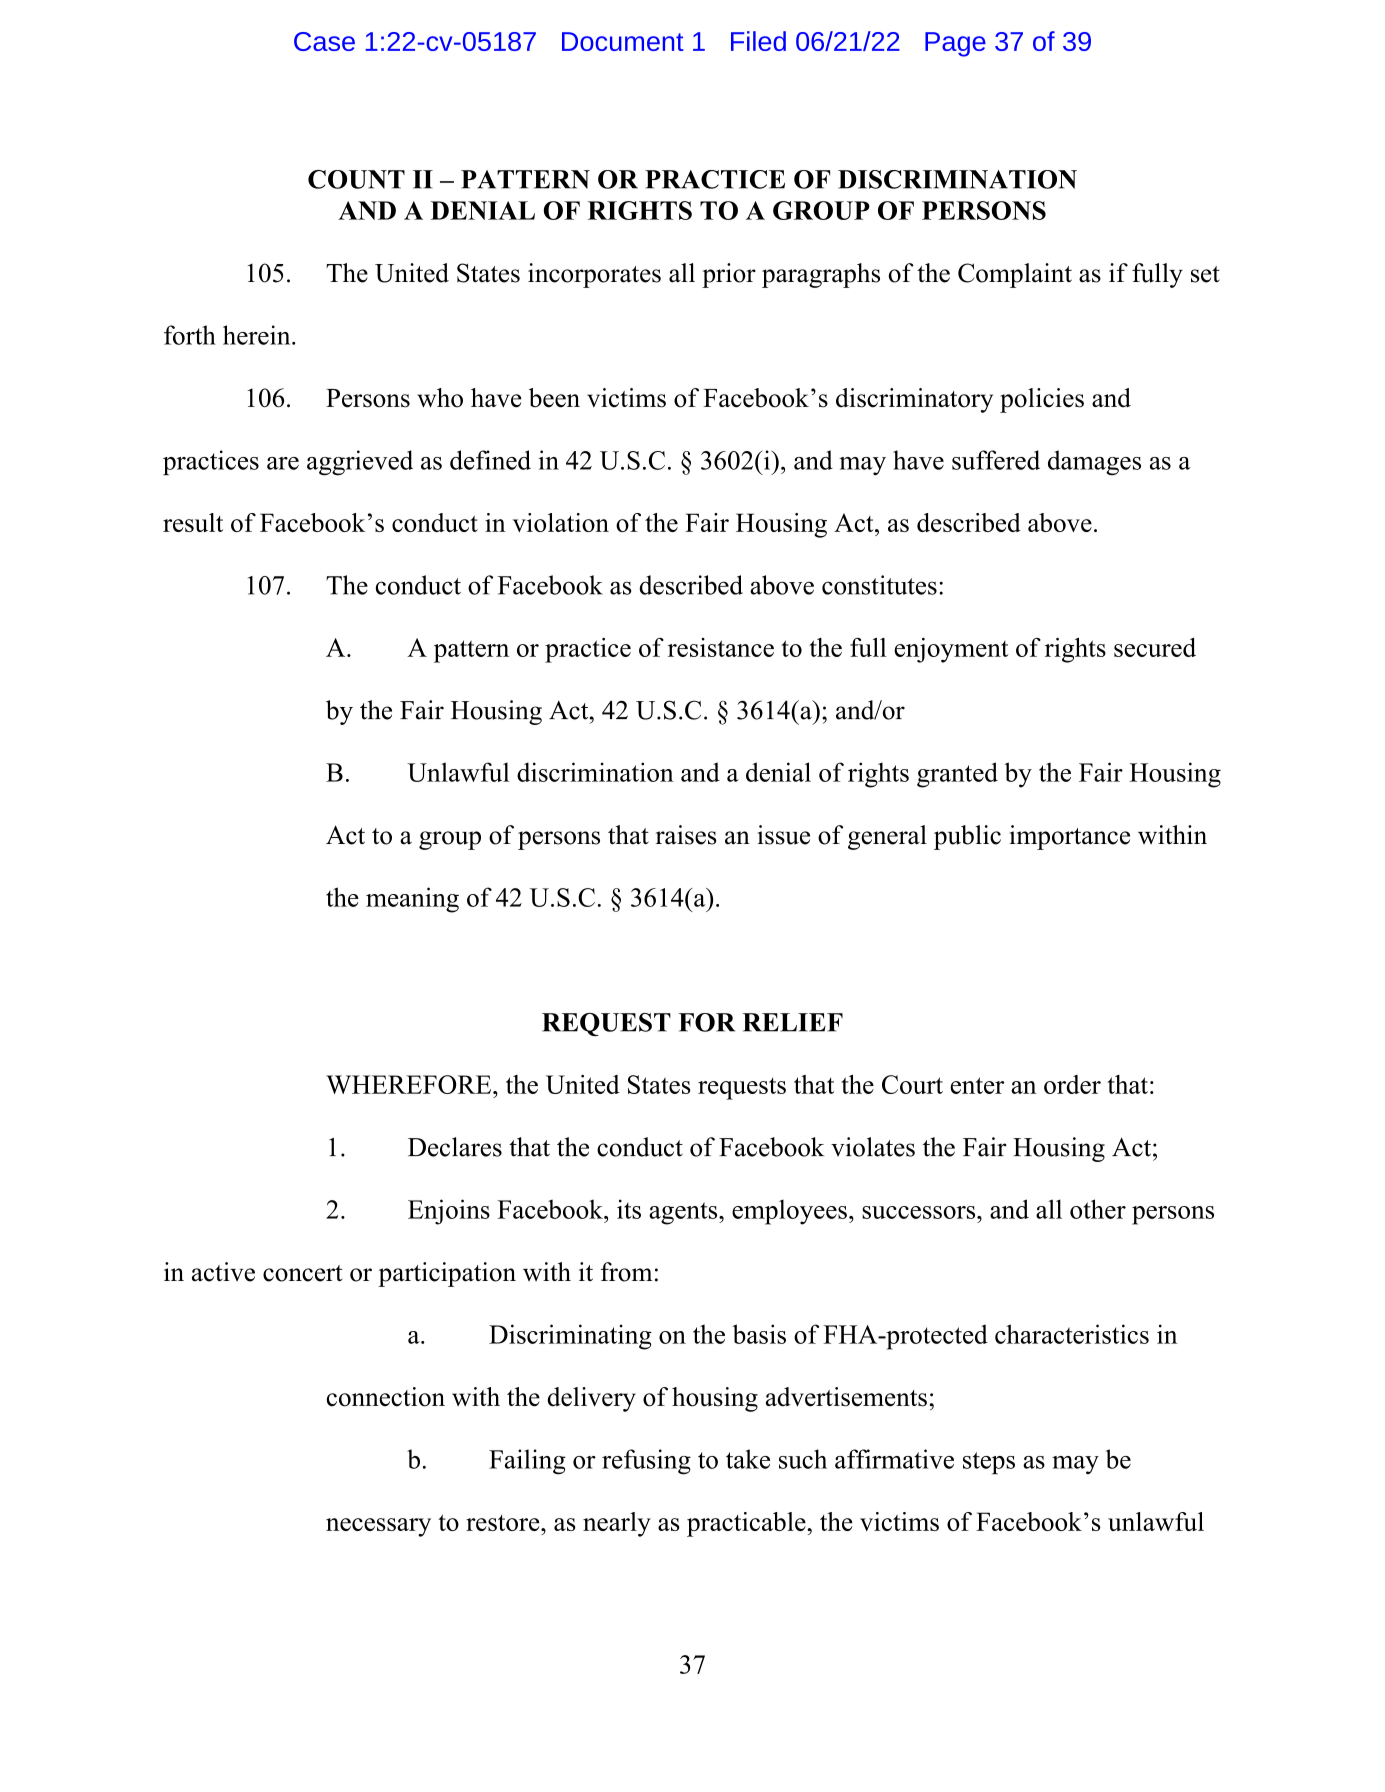 The width and height of the document is (1385, 1792). What do you see at coordinates (193, 522) in the document?
I see `result` at bounding box center [193, 522].
